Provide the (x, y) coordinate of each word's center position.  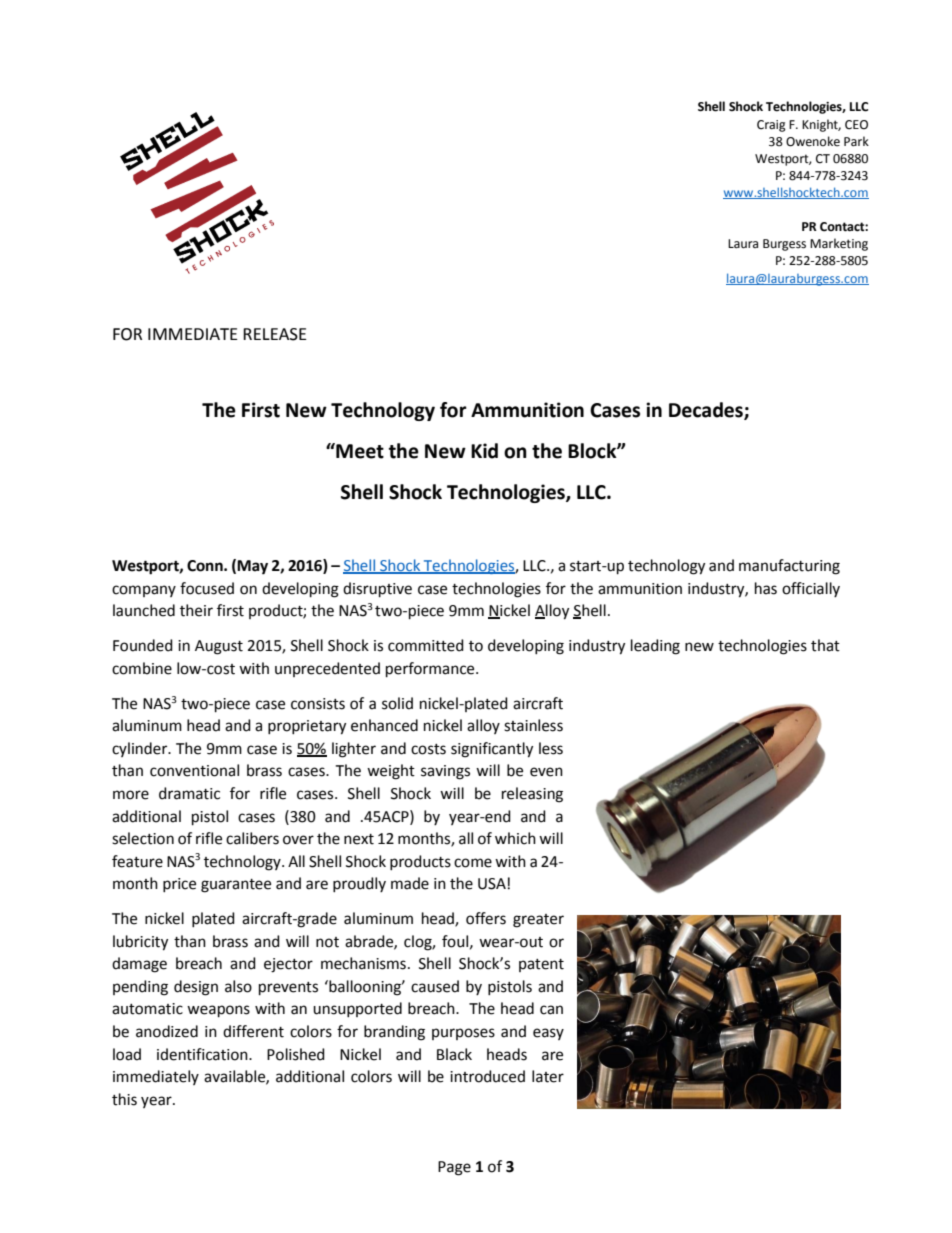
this (124, 1099)
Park (856, 141)
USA (492, 884)
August (219, 647)
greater (538, 921)
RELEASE (275, 334)
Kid (484, 451)
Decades (707, 411)
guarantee (236, 886)
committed (426, 645)
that (825, 645)
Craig (771, 126)
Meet (359, 451)
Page (454, 1168)
